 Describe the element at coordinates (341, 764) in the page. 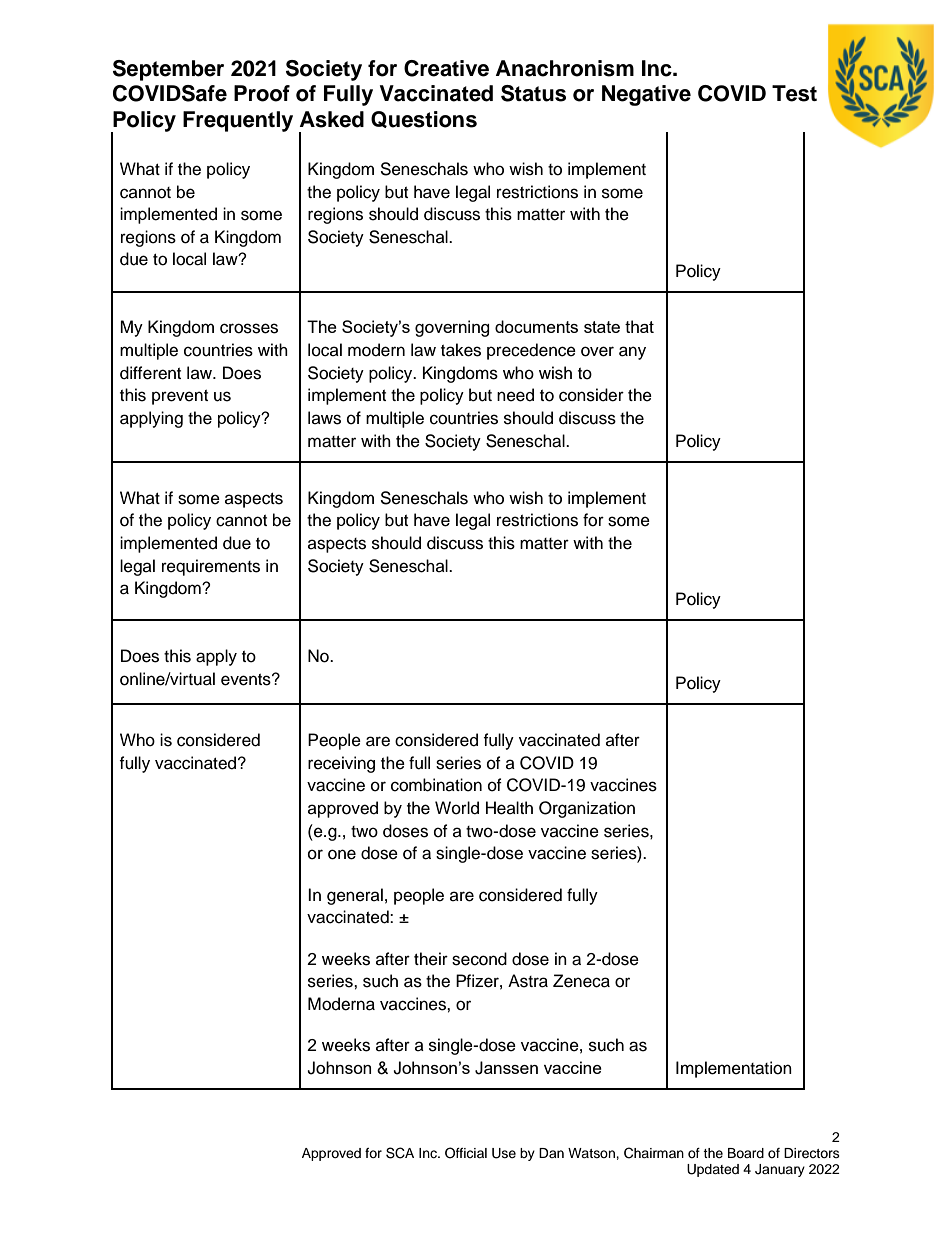

I see `receiving` at that location.
